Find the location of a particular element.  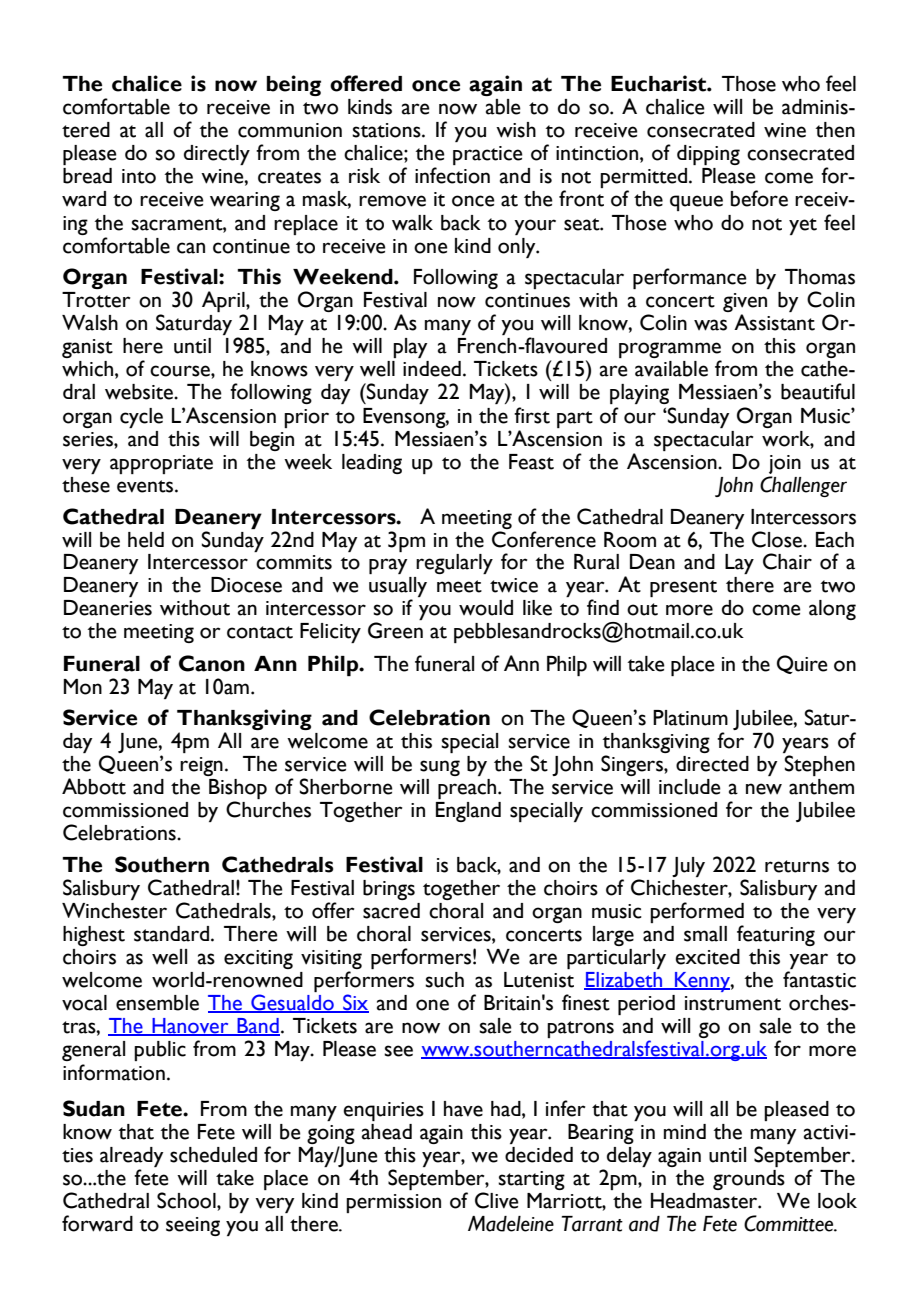

course is located at coordinates (181, 371).
